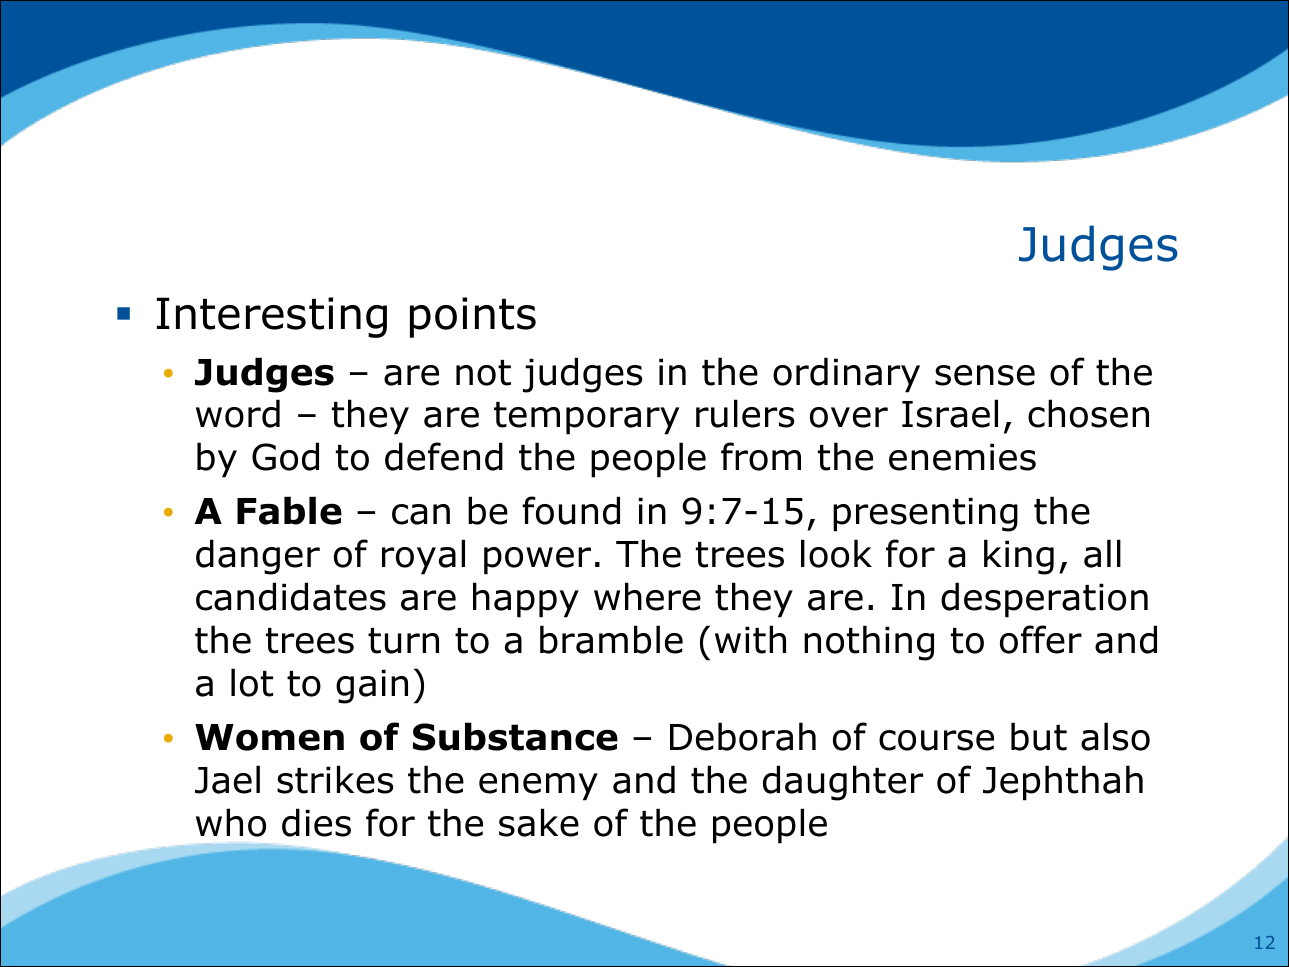 The height and width of the screenshot is (967, 1289). I want to click on points, so click(473, 317).
